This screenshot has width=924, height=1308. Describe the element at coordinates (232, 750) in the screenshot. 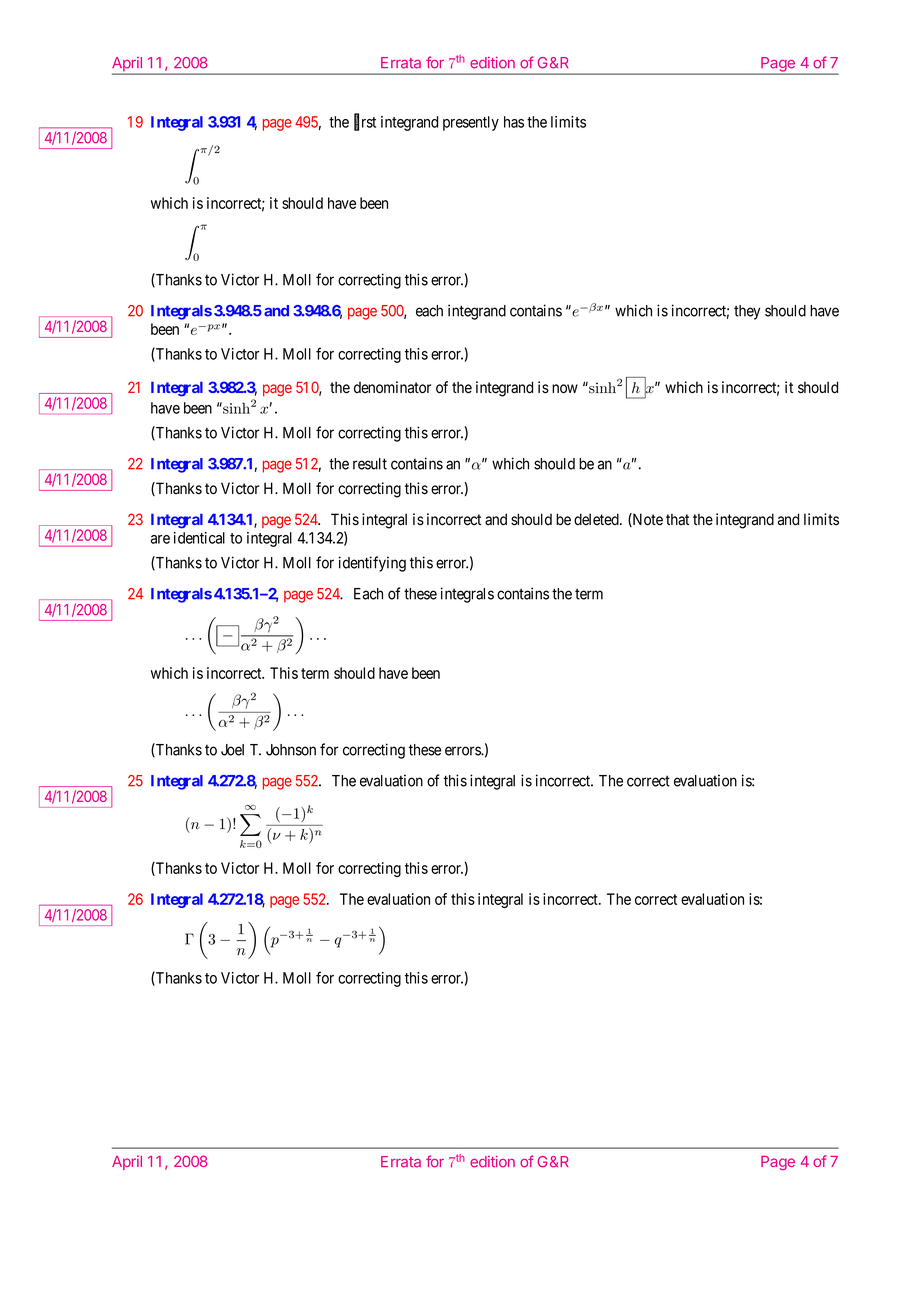

I see `Joel` at that location.
